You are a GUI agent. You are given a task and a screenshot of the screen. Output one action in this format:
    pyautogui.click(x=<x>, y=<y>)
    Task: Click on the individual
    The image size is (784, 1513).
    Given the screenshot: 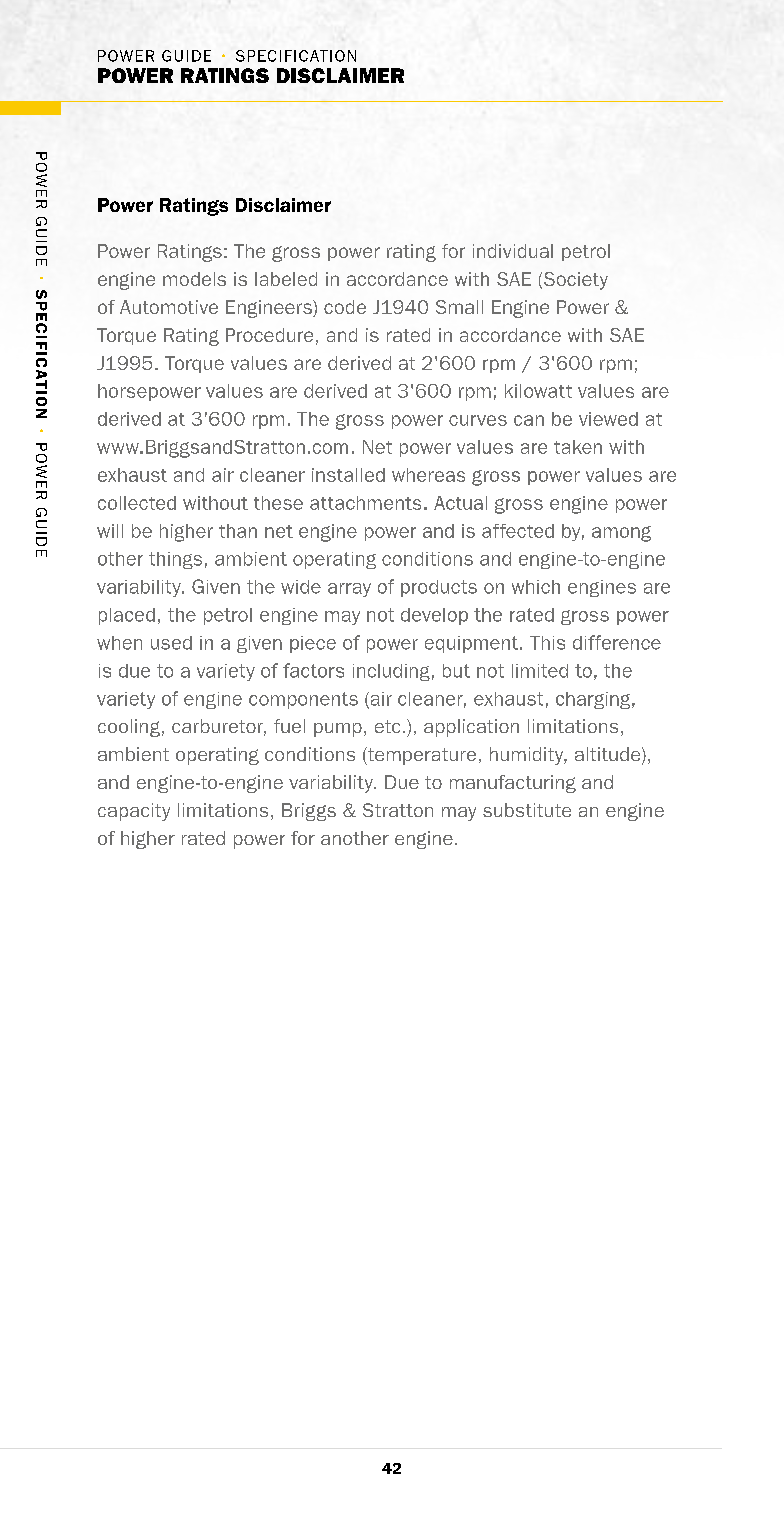 What is the action you would take?
    pyautogui.click(x=513, y=251)
